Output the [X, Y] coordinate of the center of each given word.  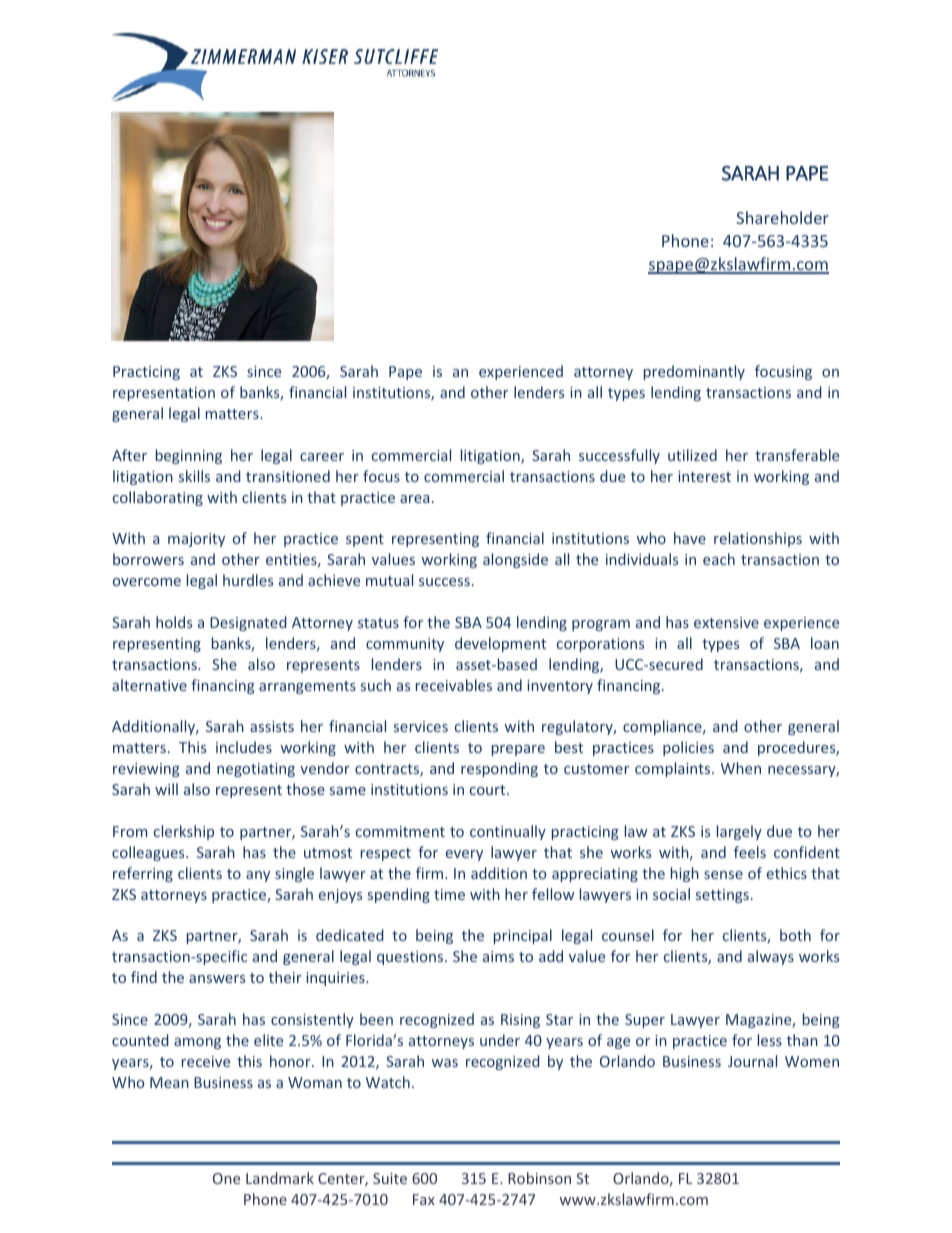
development [500, 644]
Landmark [280, 1178]
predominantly [694, 372]
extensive [726, 622]
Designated [248, 623]
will [166, 789]
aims [498, 956]
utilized [692, 455]
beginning [189, 456]
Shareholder [782, 217]
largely [739, 832]
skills [194, 476]
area [414, 499]
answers [217, 979]
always [771, 957]
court [489, 790]
